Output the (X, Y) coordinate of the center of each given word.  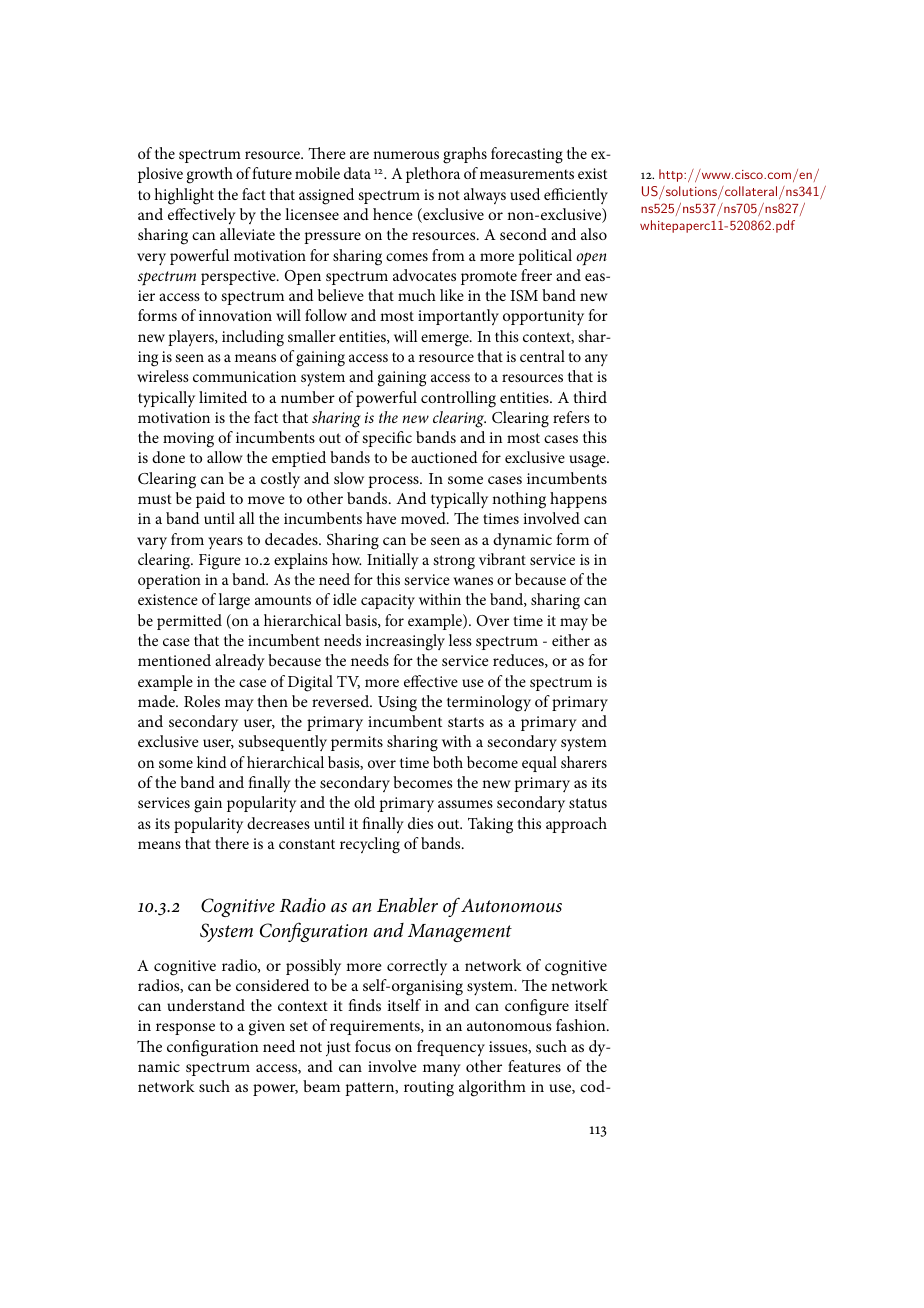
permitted (189, 622)
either (571, 640)
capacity (388, 601)
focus (373, 1046)
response (185, 1029)
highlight (184, 196)
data (357, 173)
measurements (527, 174)
